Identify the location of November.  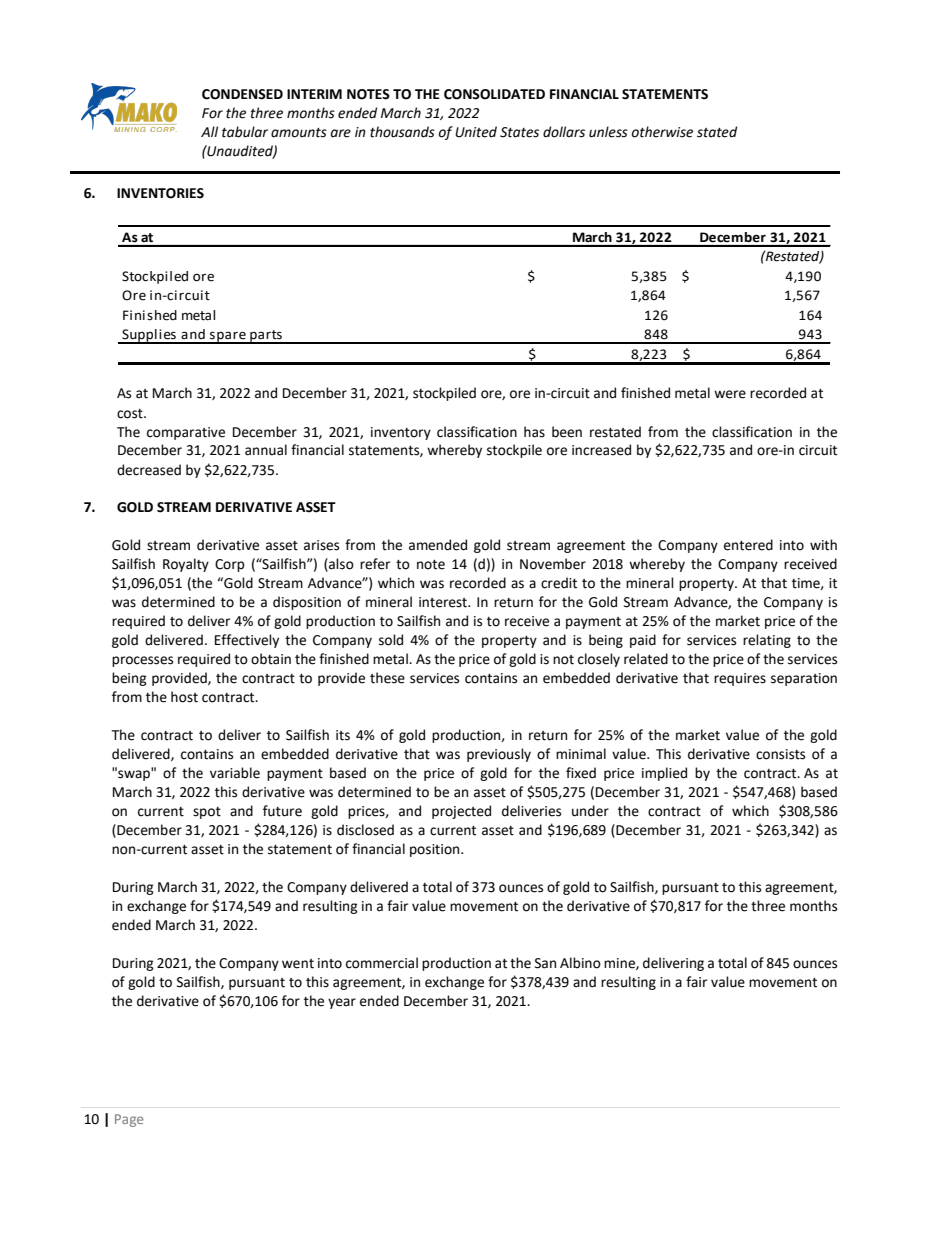
(553, 564).
